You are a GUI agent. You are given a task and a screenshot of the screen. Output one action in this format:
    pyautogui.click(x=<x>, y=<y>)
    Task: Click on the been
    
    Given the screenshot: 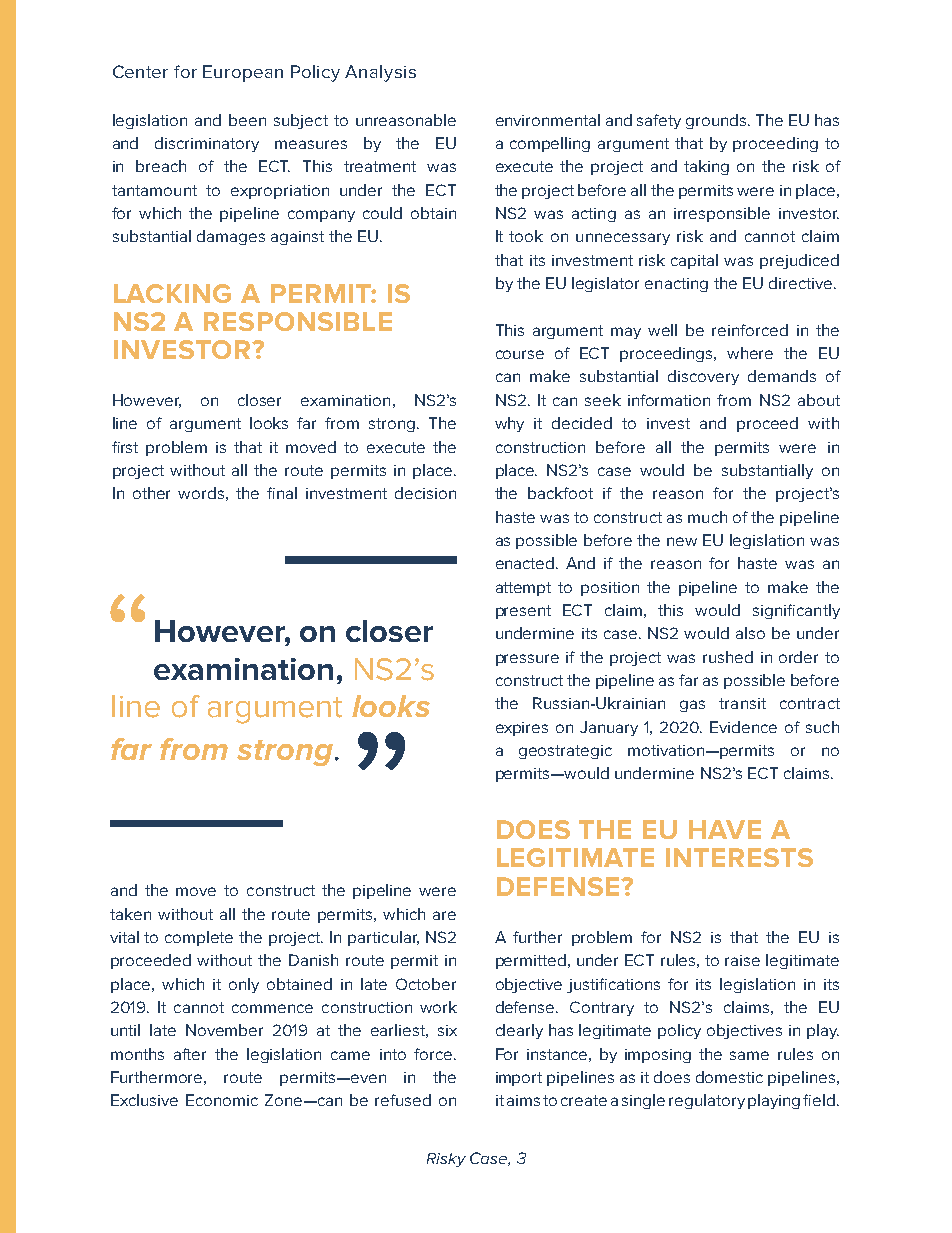 What is the action you would take?
    pyautogui.click(x=247, y=120)
